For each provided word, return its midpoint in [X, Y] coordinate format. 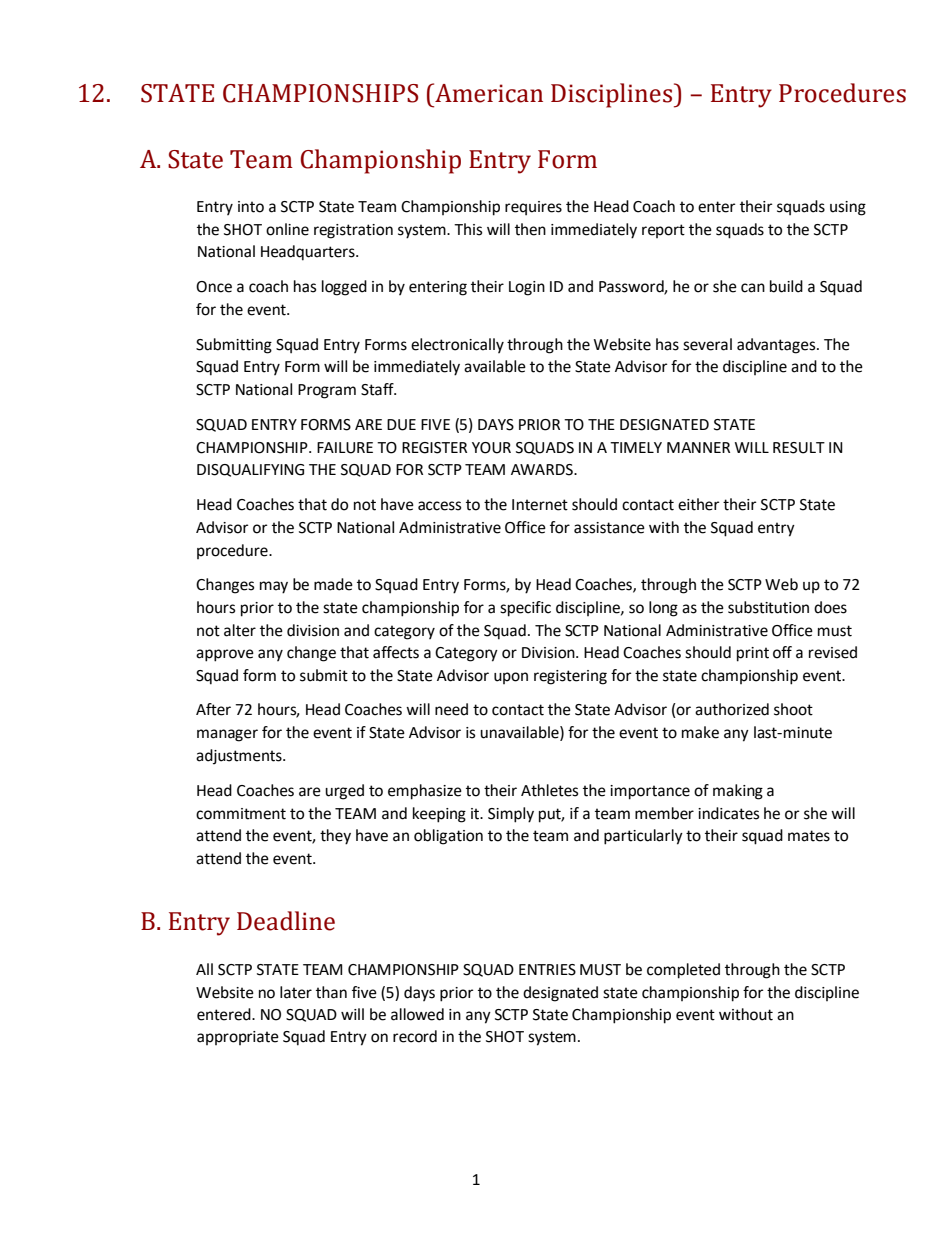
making [738, 792]
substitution [768, 607]
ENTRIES [547, 970]
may [274, 587]
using [848, 208]
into [251, 207]
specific [525, 609]
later [296, 992]
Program [327, 391]
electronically [457, 345]
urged [344, 792]
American [488, 93]
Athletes [549, 790]
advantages [777, 346]
